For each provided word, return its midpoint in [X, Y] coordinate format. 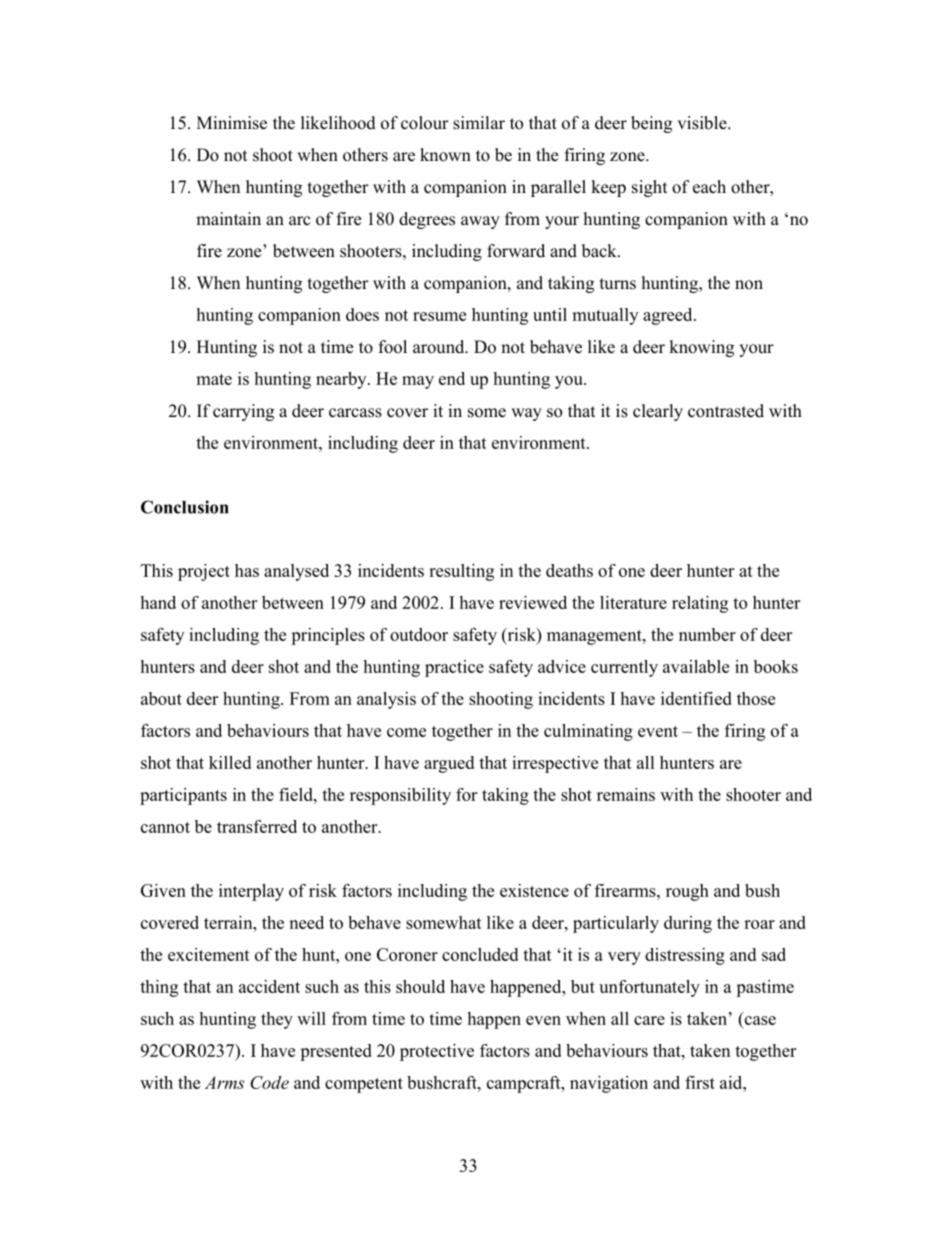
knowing [701, 348]
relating [700, 604]
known [445, 155]
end [452, 378]
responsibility [400, 796]
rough [687, 892]
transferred [257, 826]
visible [703, 123]
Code [269, 1082]
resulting [461, 572]
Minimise [232, 123]
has [247, 570]
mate [214, 379]
